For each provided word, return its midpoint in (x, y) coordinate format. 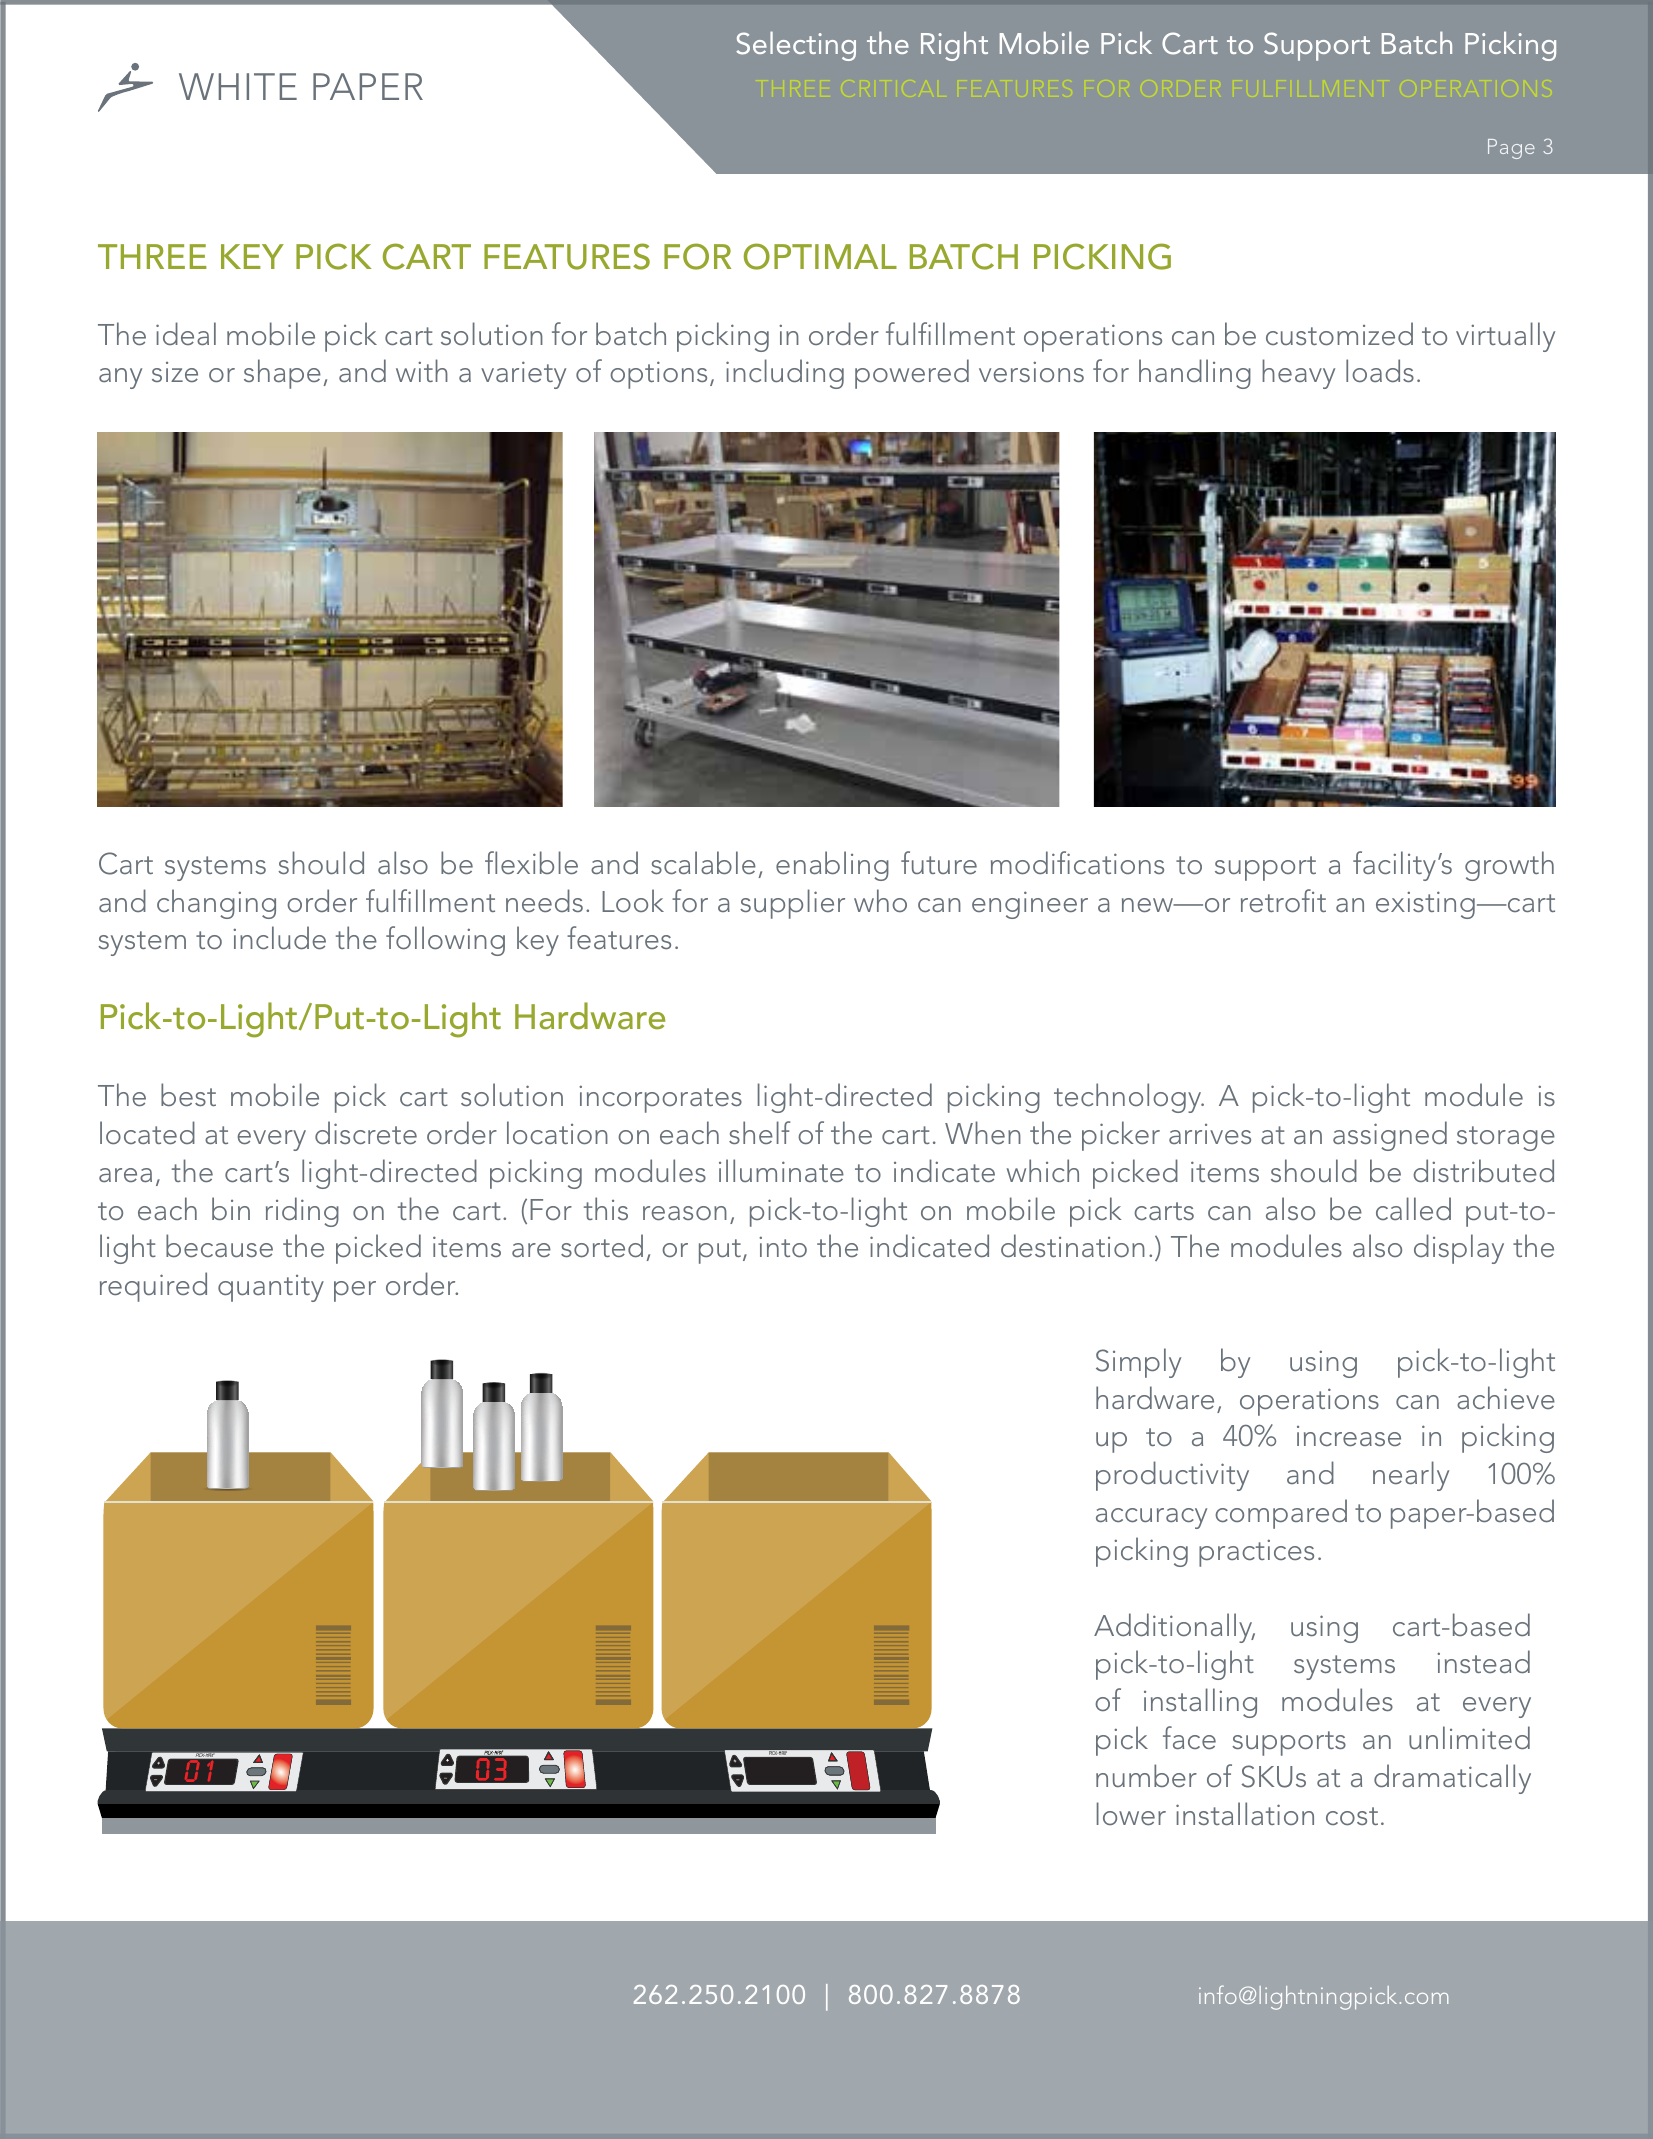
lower (1131, 1813)
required (153, 1287)
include (279, 937)
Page (1511, 149)
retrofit (1283, 900)
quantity (271, 1288)
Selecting (796, 46)
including (785, 374)
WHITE (238, 86)
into (783, 1246)
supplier (792, 904)
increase (1349, 1436)
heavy (1298, 374)
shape (282, 374)
